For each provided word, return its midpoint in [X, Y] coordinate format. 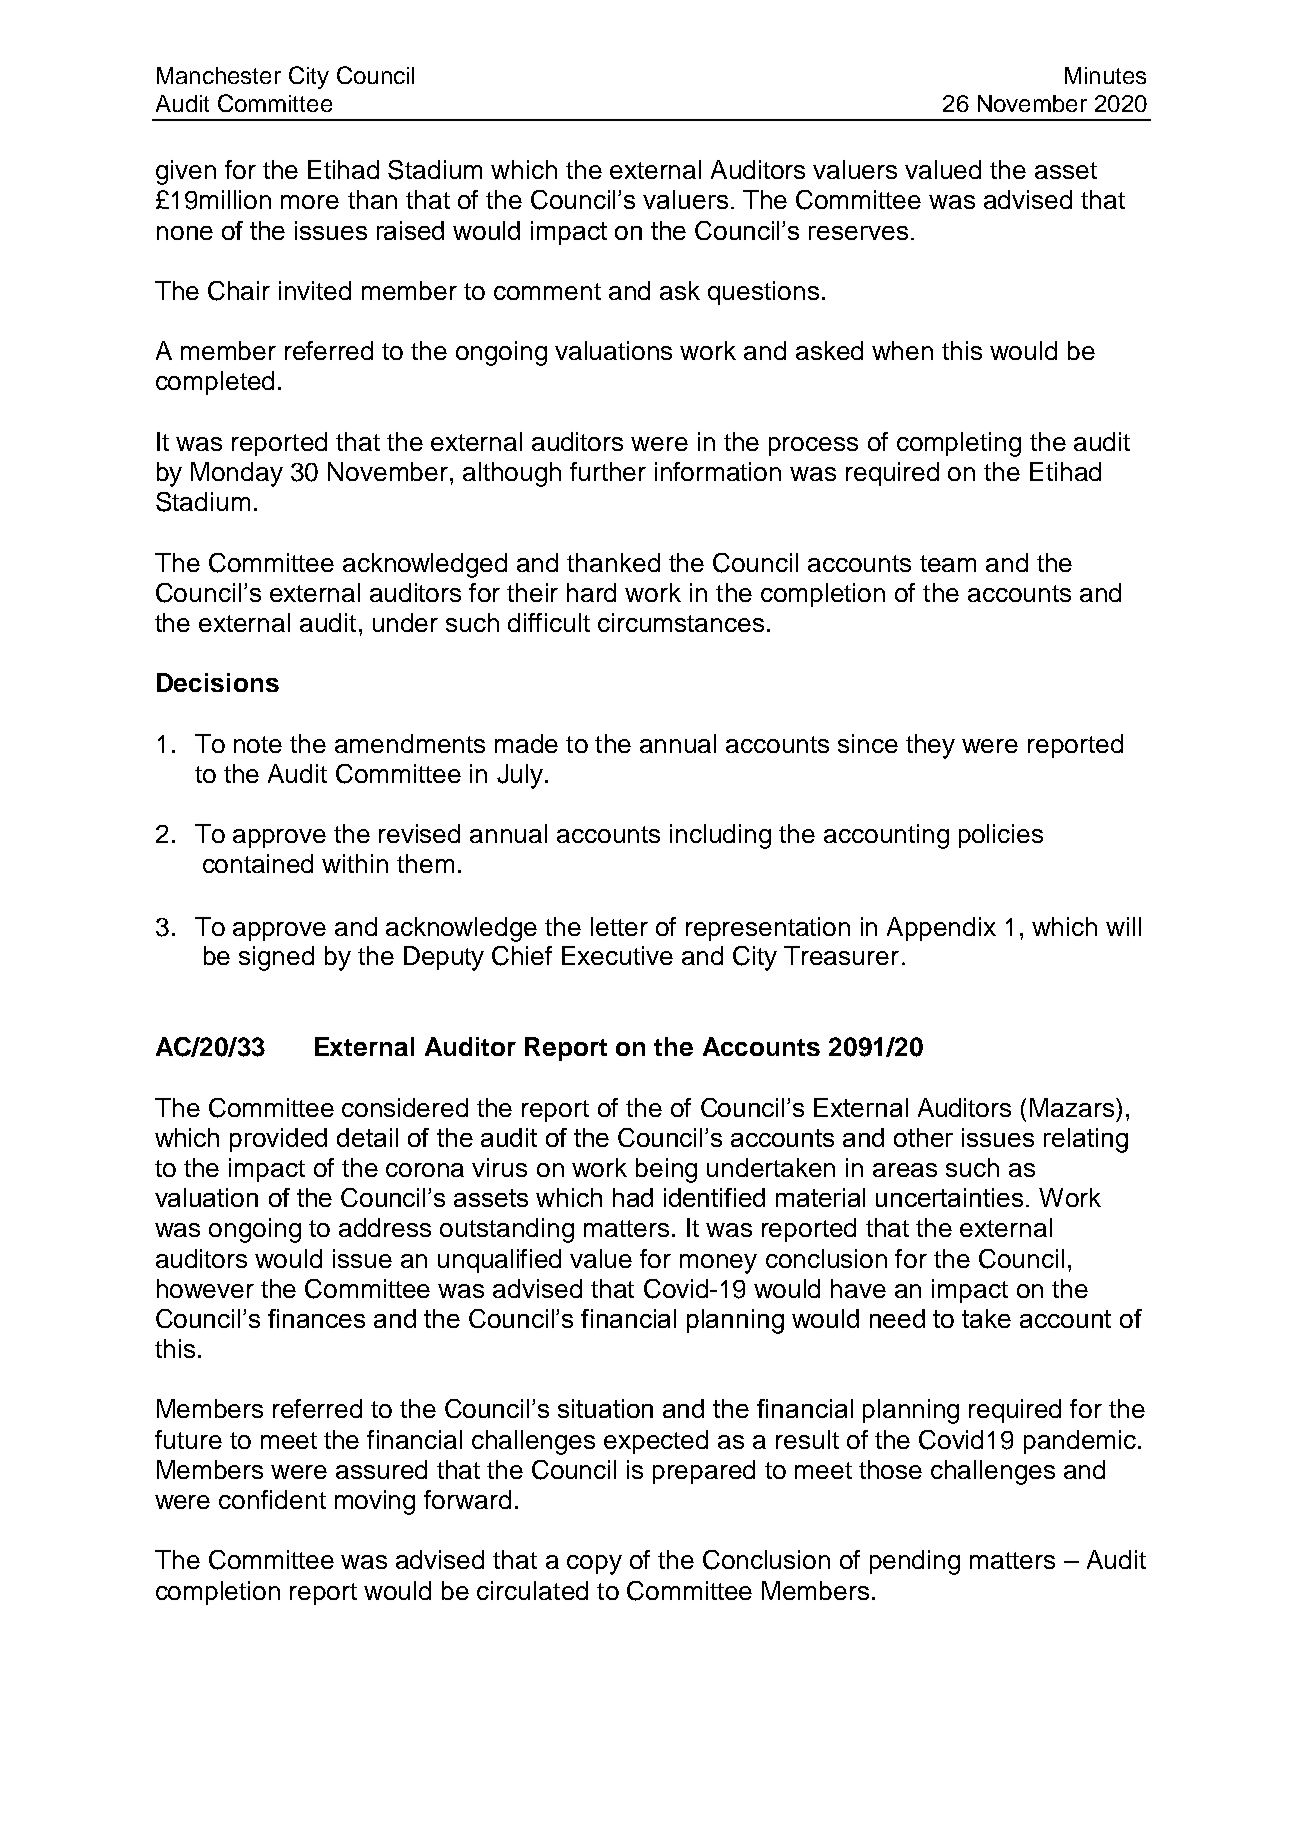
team [948, 563]
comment [547, 291]
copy [594, 1565]
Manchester [219, 75]
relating [1086, 1140]
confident [272, 1499]
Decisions [218, 682]
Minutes [1105, 75]
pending [915, 1562]
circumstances [681, 622]
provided [278, 1140]
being [666, 1170]
